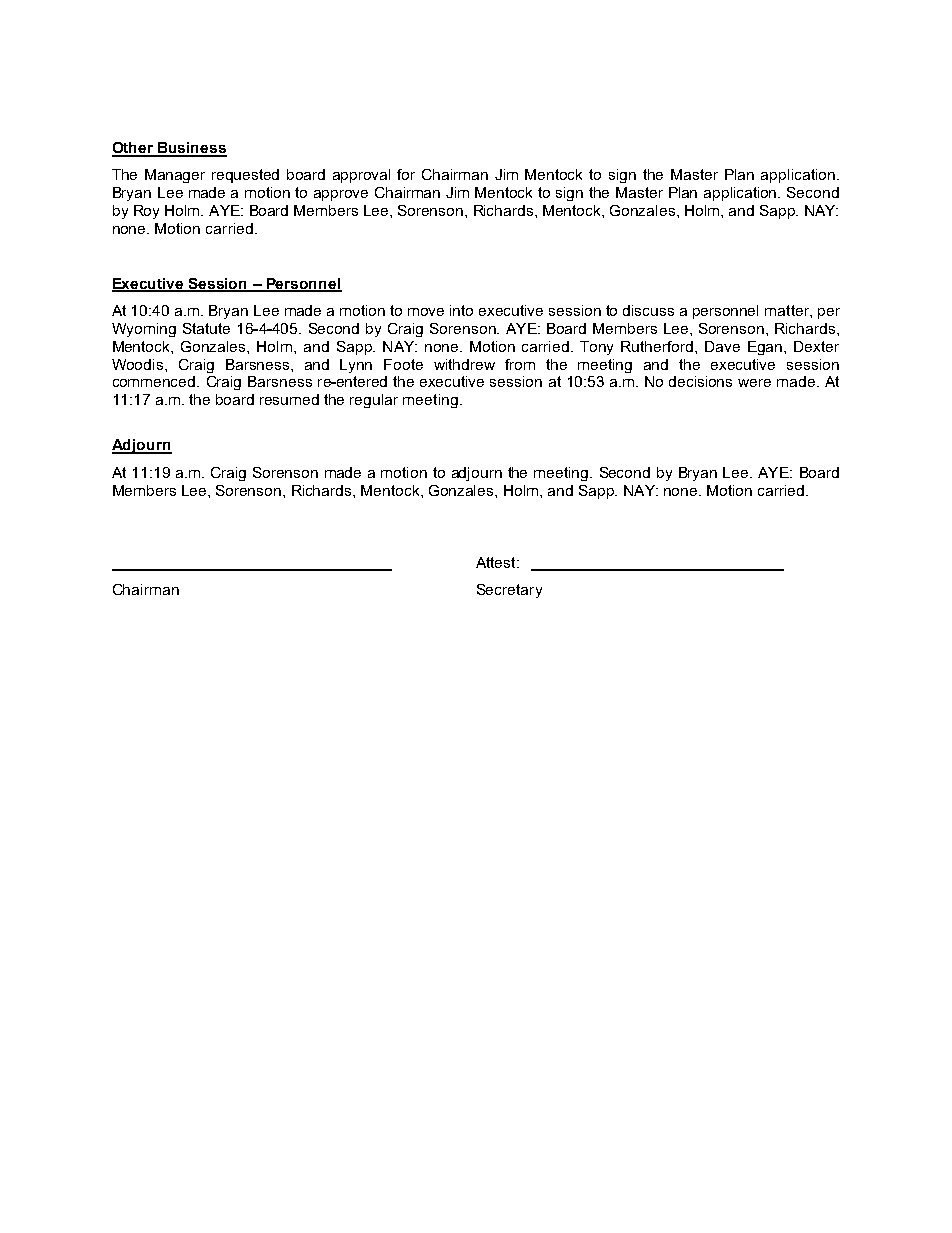  Describe the element at coordinates (509, 591) in the page. I see `Secretary` at that location.
